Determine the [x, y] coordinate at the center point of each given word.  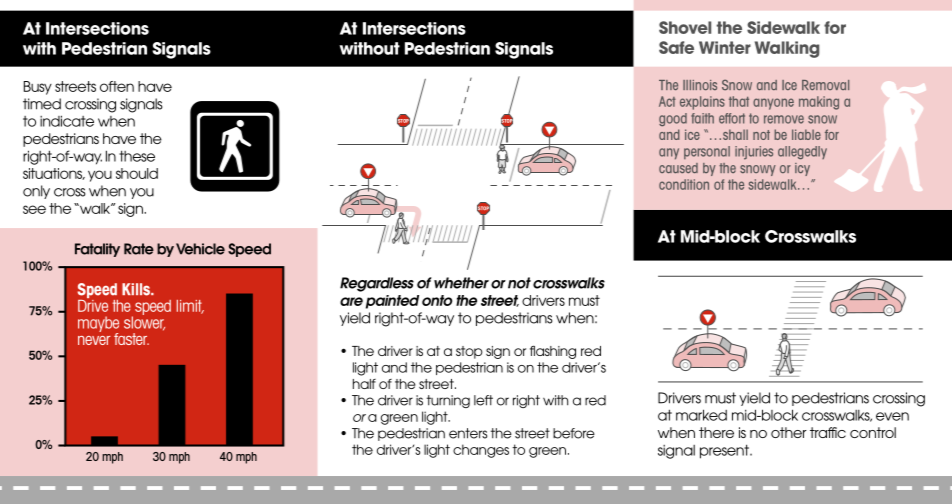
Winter [725, 47]
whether [461, 283]
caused [678, 168]
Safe [676, 47]
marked [701, 415]
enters [468, 433]
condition [684, 184]
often [117, 86]
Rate [139, 249]
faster [131, 339]
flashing [553, 352]
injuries [754, 153]
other [789, 432]
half [364, 384]
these [137, 156]
